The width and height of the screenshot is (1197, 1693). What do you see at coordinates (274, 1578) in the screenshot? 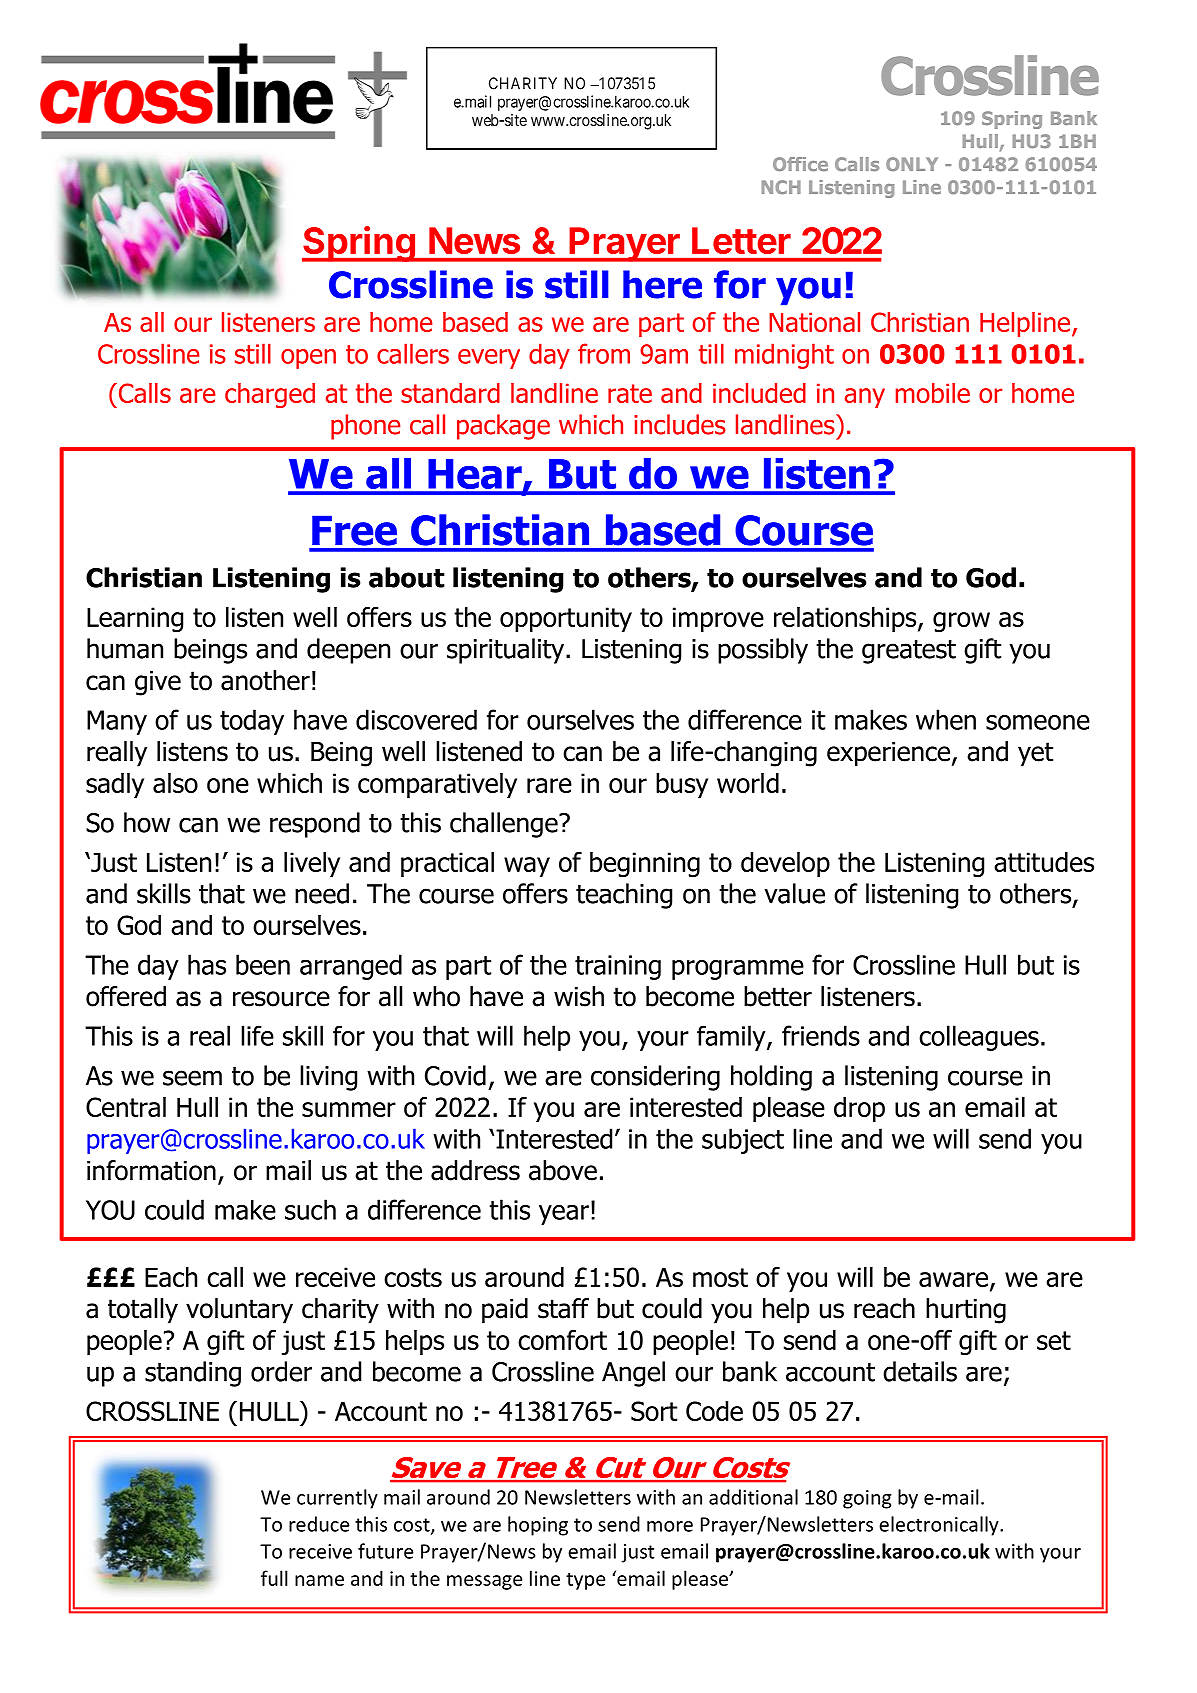
I see `full` at bounding box center [274, 1578].
